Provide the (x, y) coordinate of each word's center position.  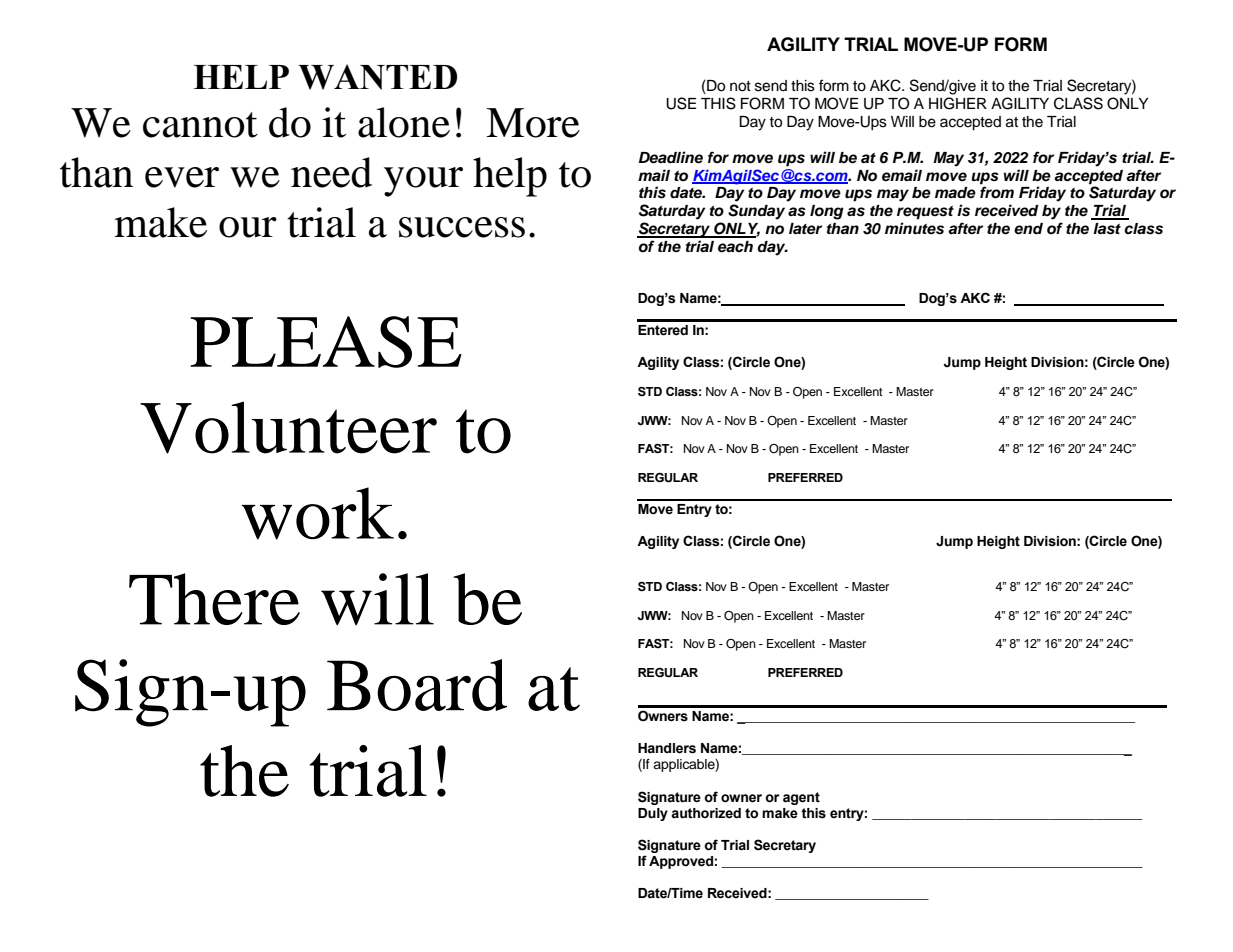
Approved (681, 862)
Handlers (667, 748)
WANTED (377, 77)
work (318, 513)
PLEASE (326, 342)
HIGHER (958, 103)
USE (681, 103)
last (1107, 229)
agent (801, 798)
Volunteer (288, 427)
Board (417, 685)
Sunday (756, 212)
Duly (653, 814)
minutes (914, 228)
